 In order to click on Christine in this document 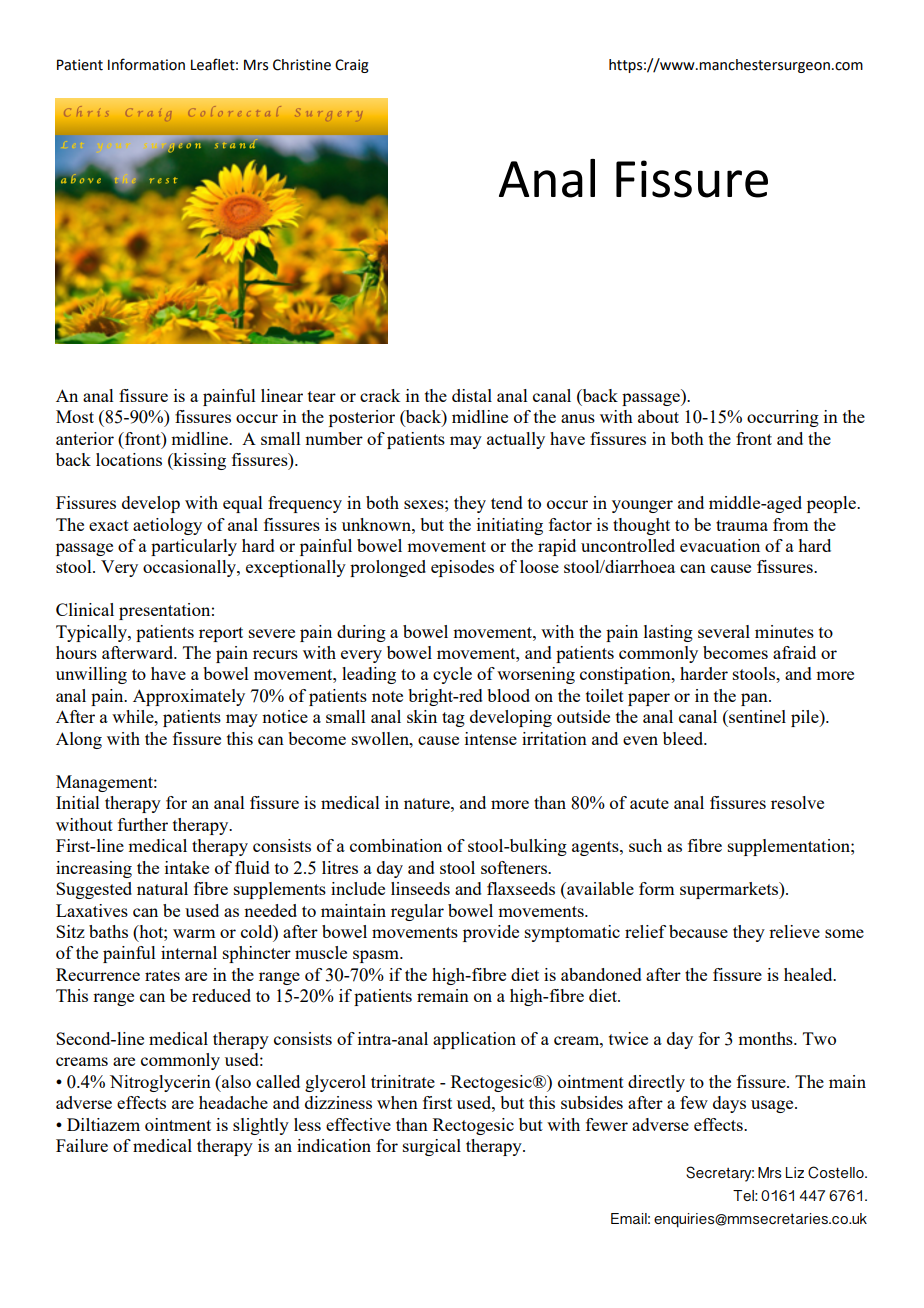, I will do `click(302, 65)`.
